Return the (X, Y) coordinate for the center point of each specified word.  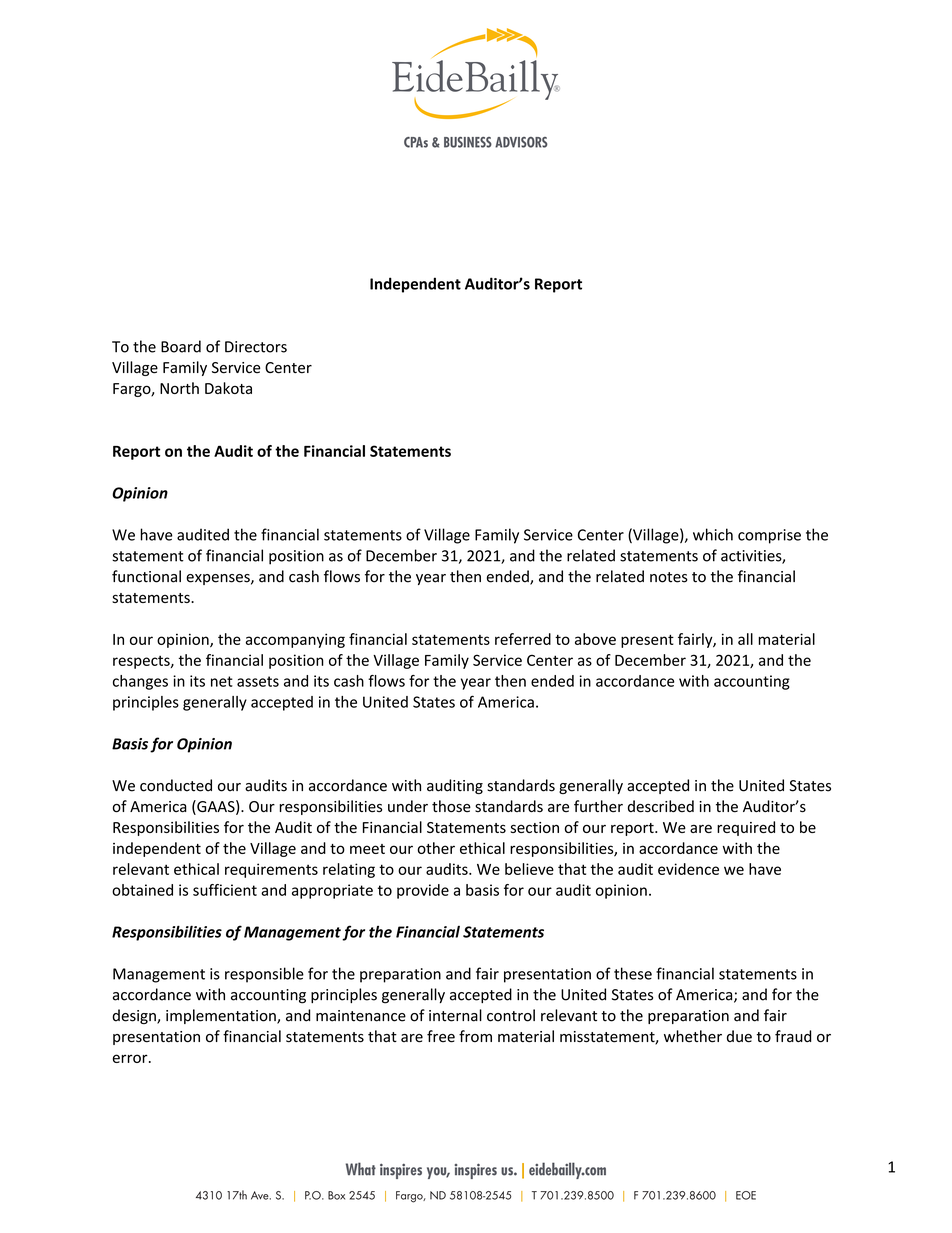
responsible (264, 975)
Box (336, 1195)
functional (146, 576)
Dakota (228, 388)
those (451, 806)
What (361, 1169)
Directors (256, 347)
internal (455, 1015)
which (713, 534)
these (633, 973)
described (661, 806)
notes (669, 577)
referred (523, 639)
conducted (176, 785)
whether (693, 1036)
